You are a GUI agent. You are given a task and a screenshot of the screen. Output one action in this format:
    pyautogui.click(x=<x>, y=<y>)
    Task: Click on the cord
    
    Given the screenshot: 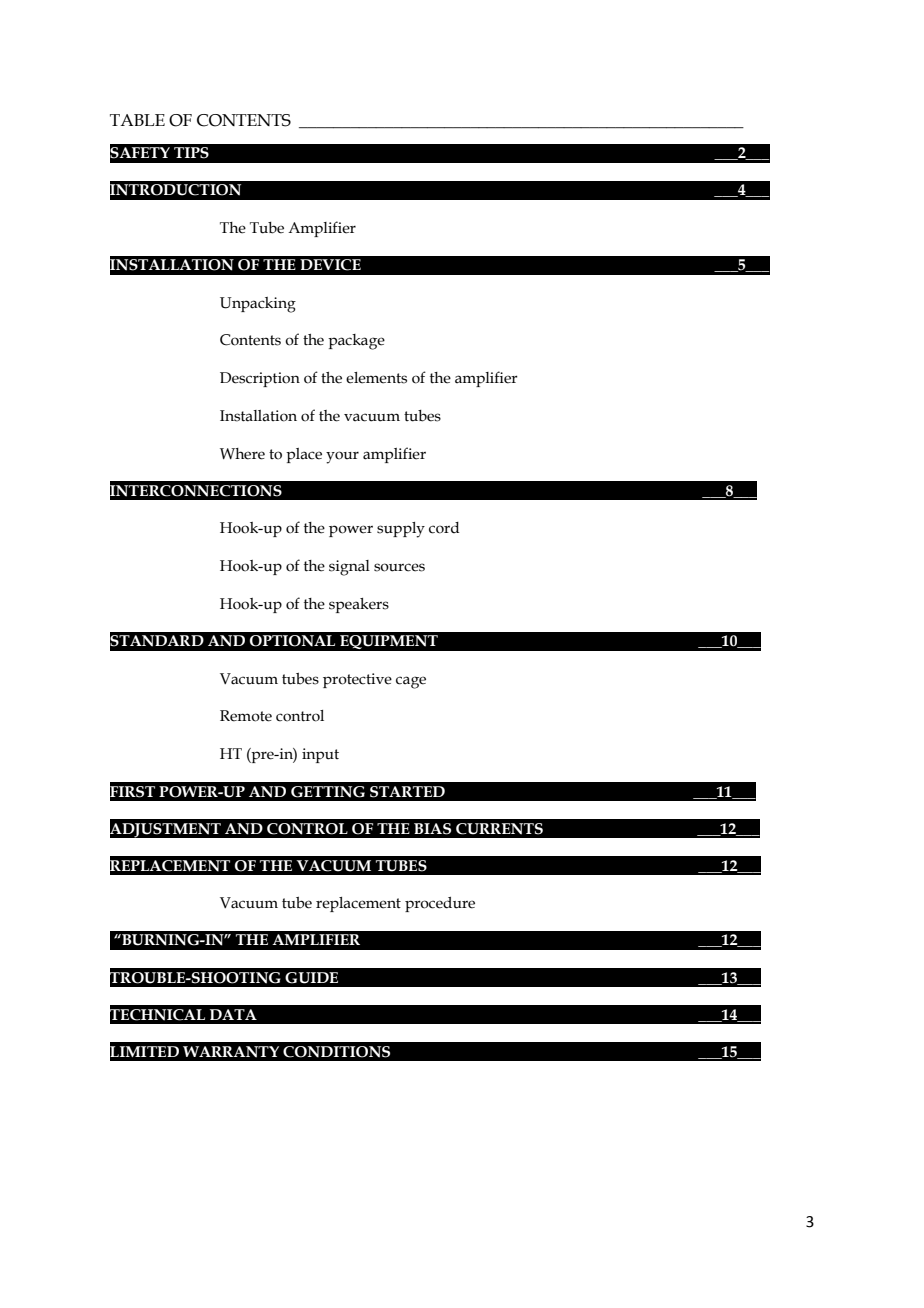 What is the action you would take?
    pyautogui.click(x=444, y=528)
